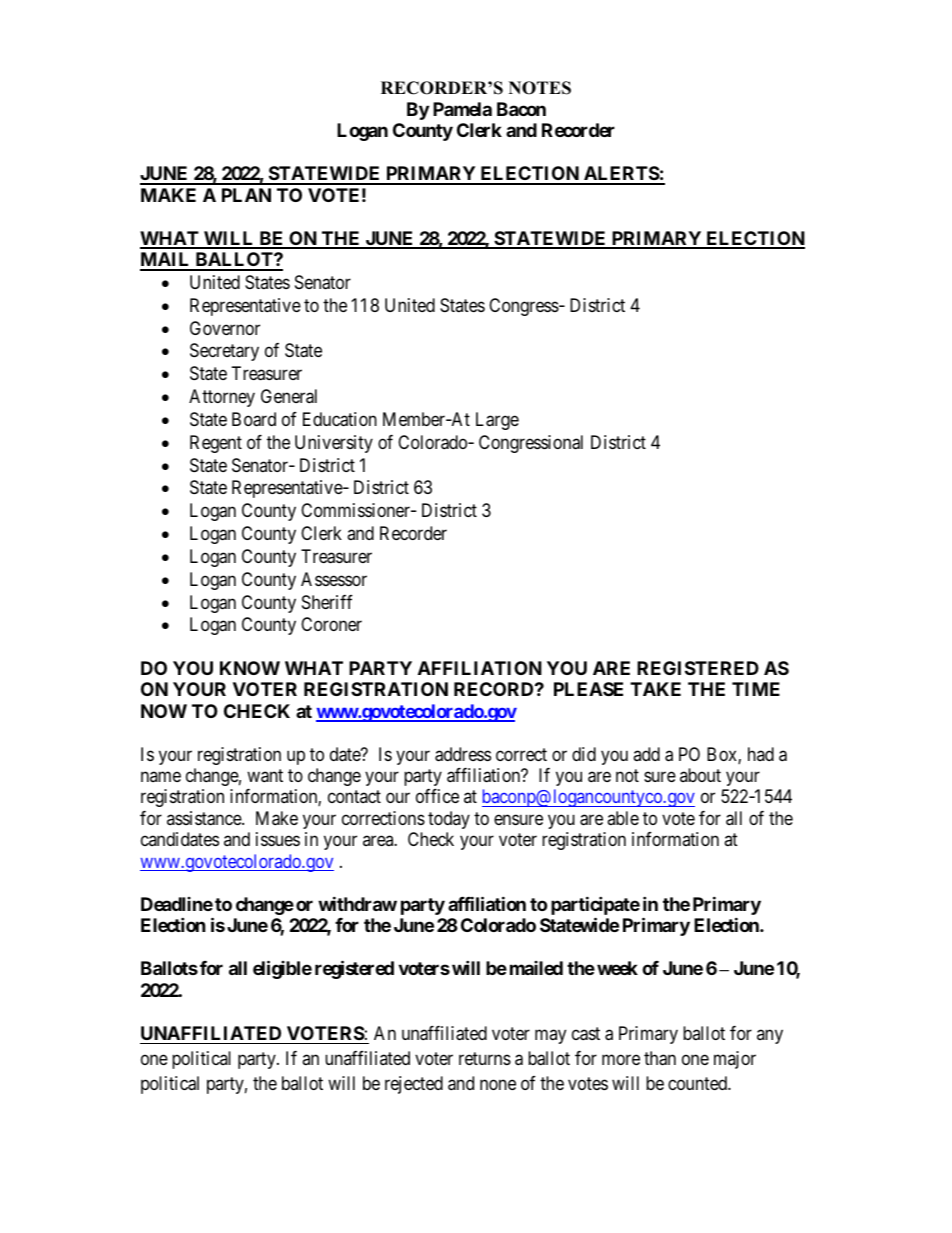 The height and width of the screenshot is (1233, 952). Describe the element at coordinates (340, 419) in the screenshot. I see `Education` at that location.
